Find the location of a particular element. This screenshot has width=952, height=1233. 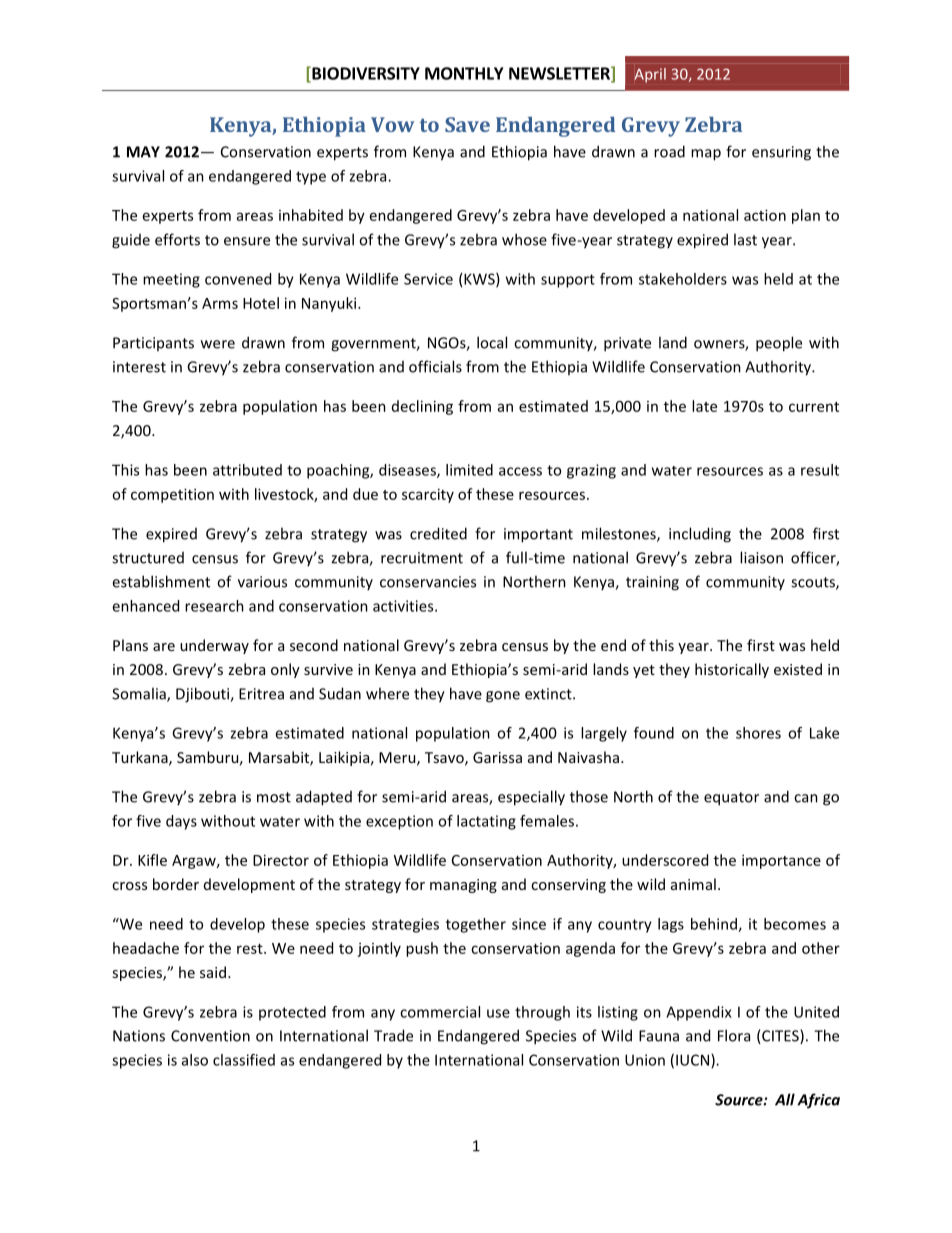

liaison is located at coordinates (761, 557).
